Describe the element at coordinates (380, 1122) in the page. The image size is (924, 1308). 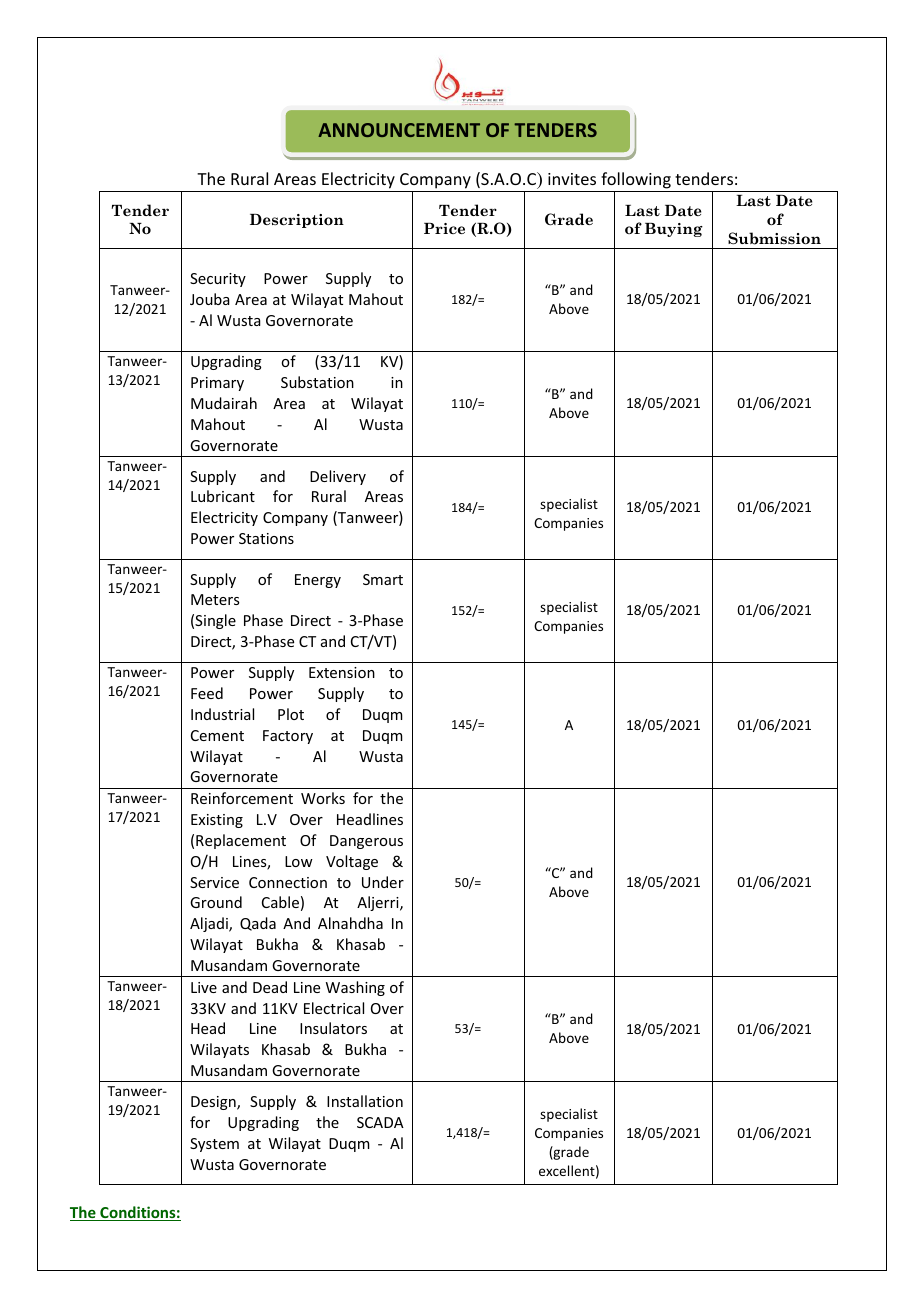
I see `SCADA` at that location.
